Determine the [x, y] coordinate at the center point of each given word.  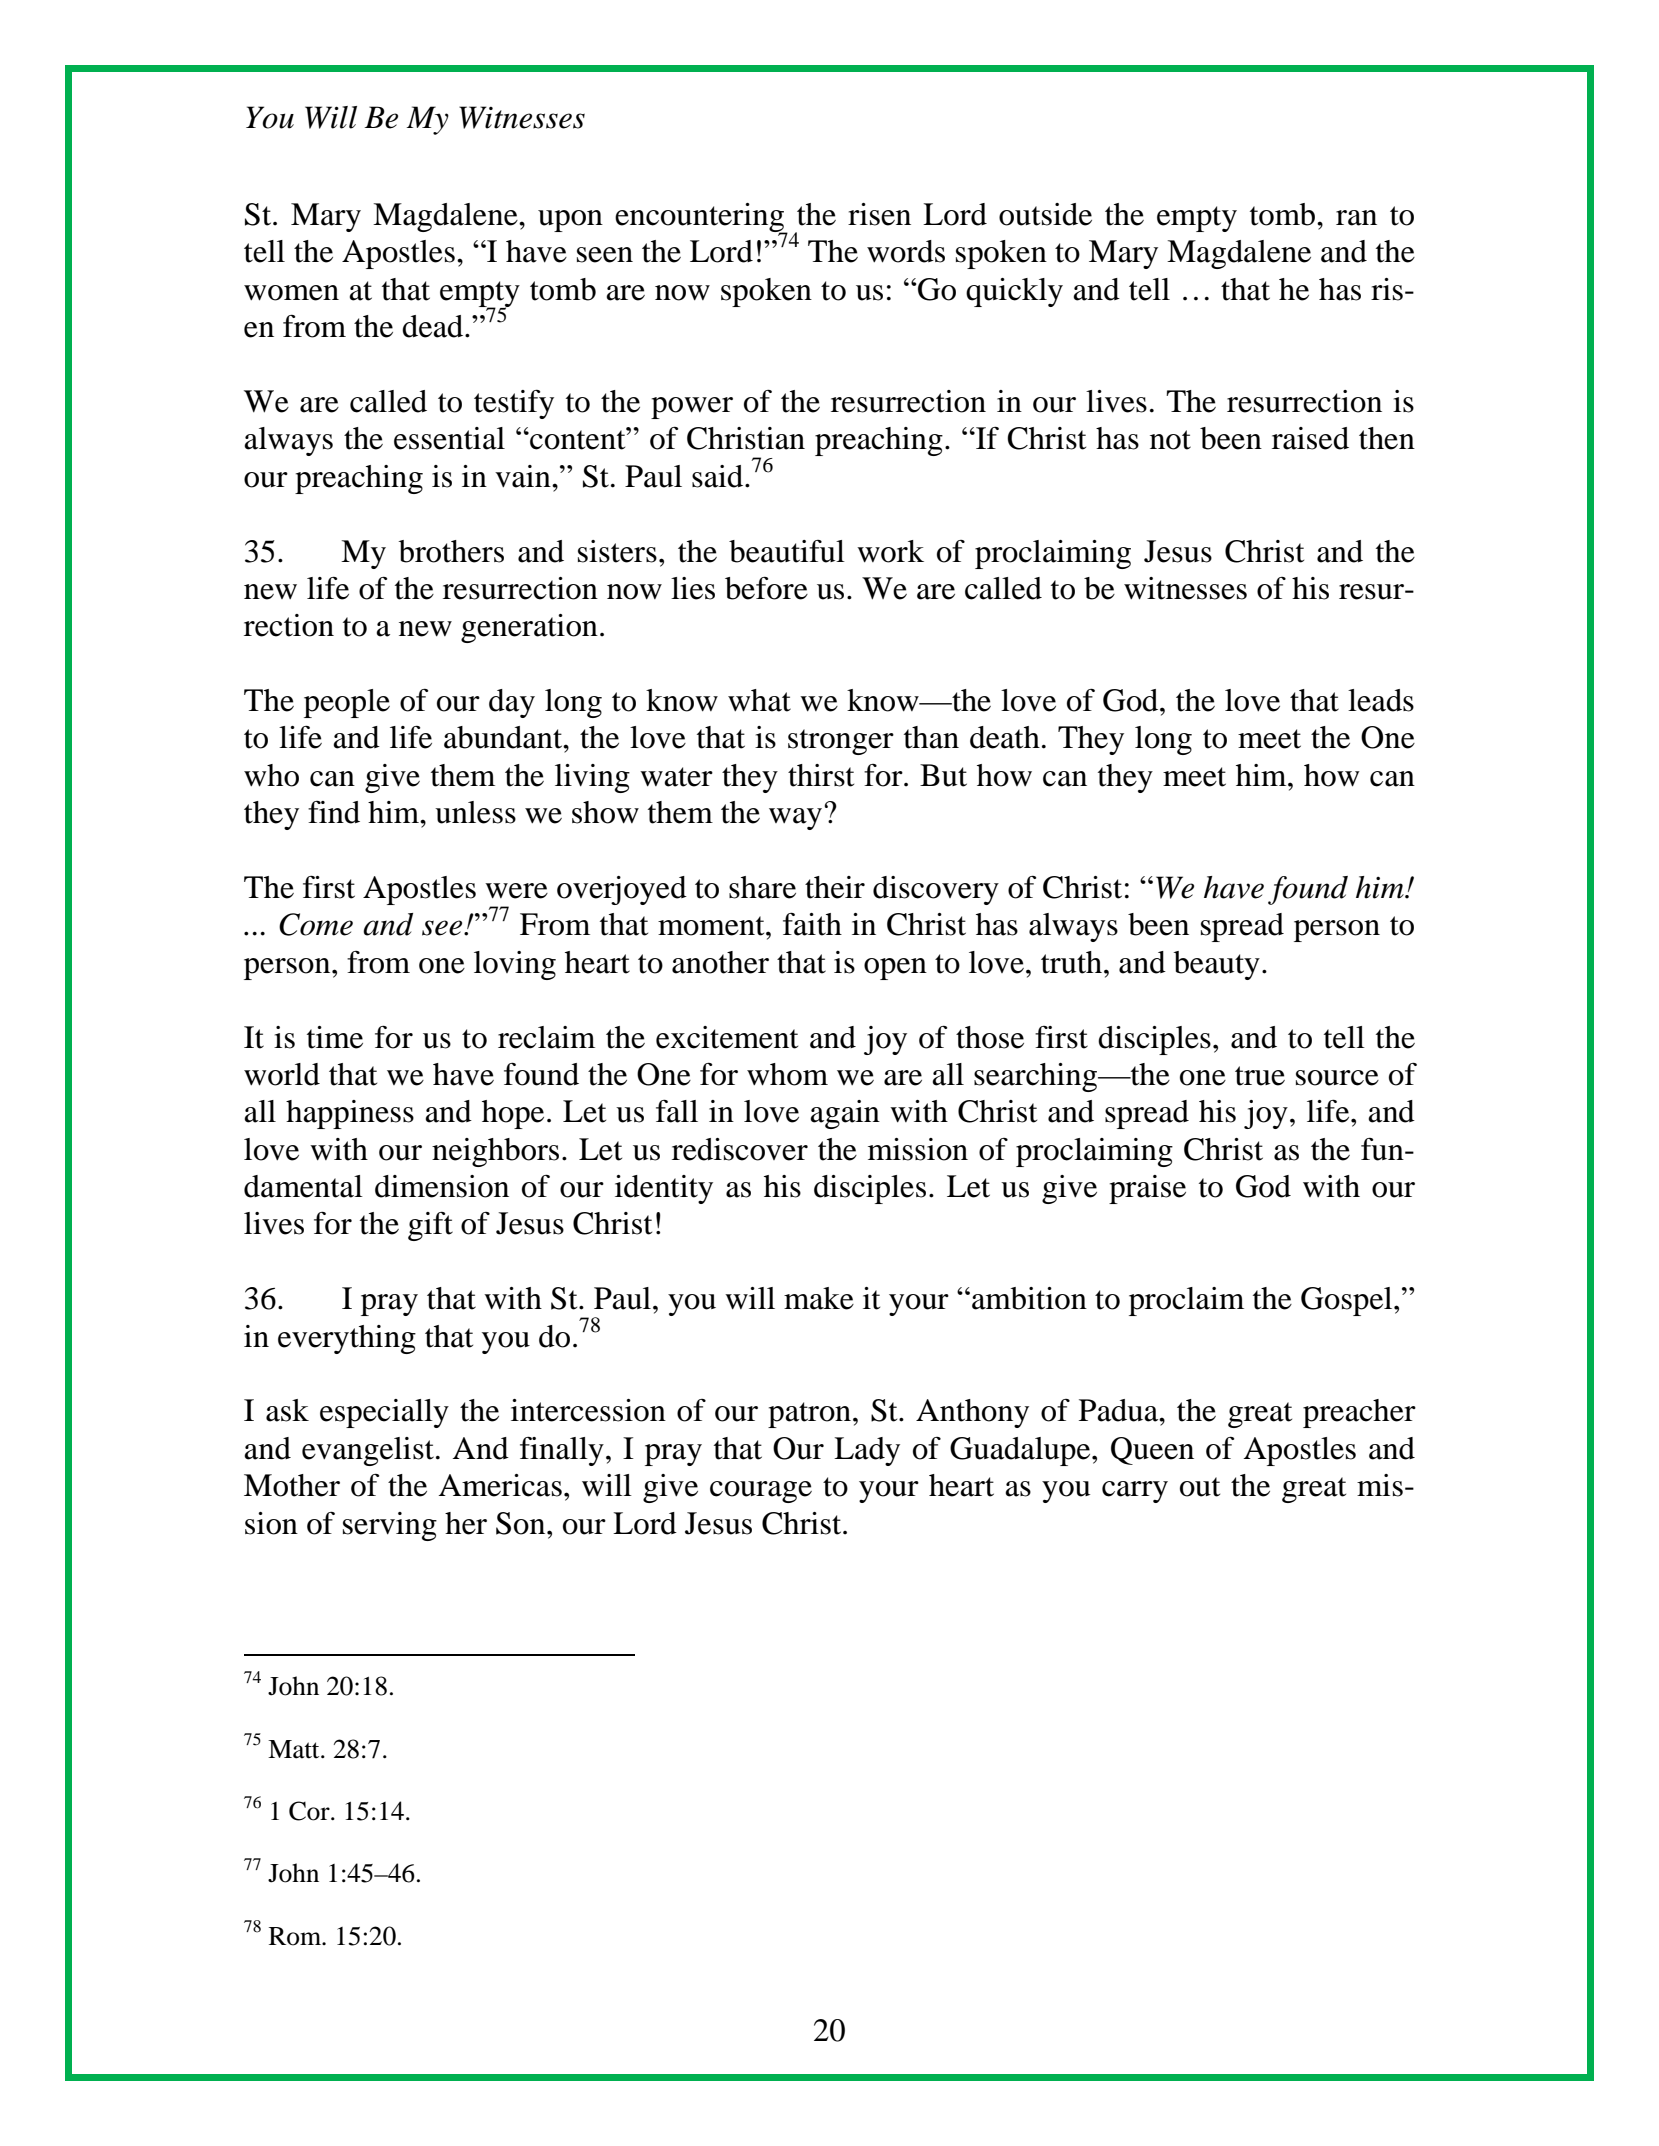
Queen [1152, 1451]
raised [1310, 438]
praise [1147, 1189]
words [906, 251]
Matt [295, 1749]
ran [1356, 218]
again [845, 1114]
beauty [1217, 965]
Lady [867, 1451]
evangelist [368, 1451]
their [835, 887]
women [291, 293]
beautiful [787, 551]
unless [475, 812]
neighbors [495, 1152]
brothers [451, 551]
